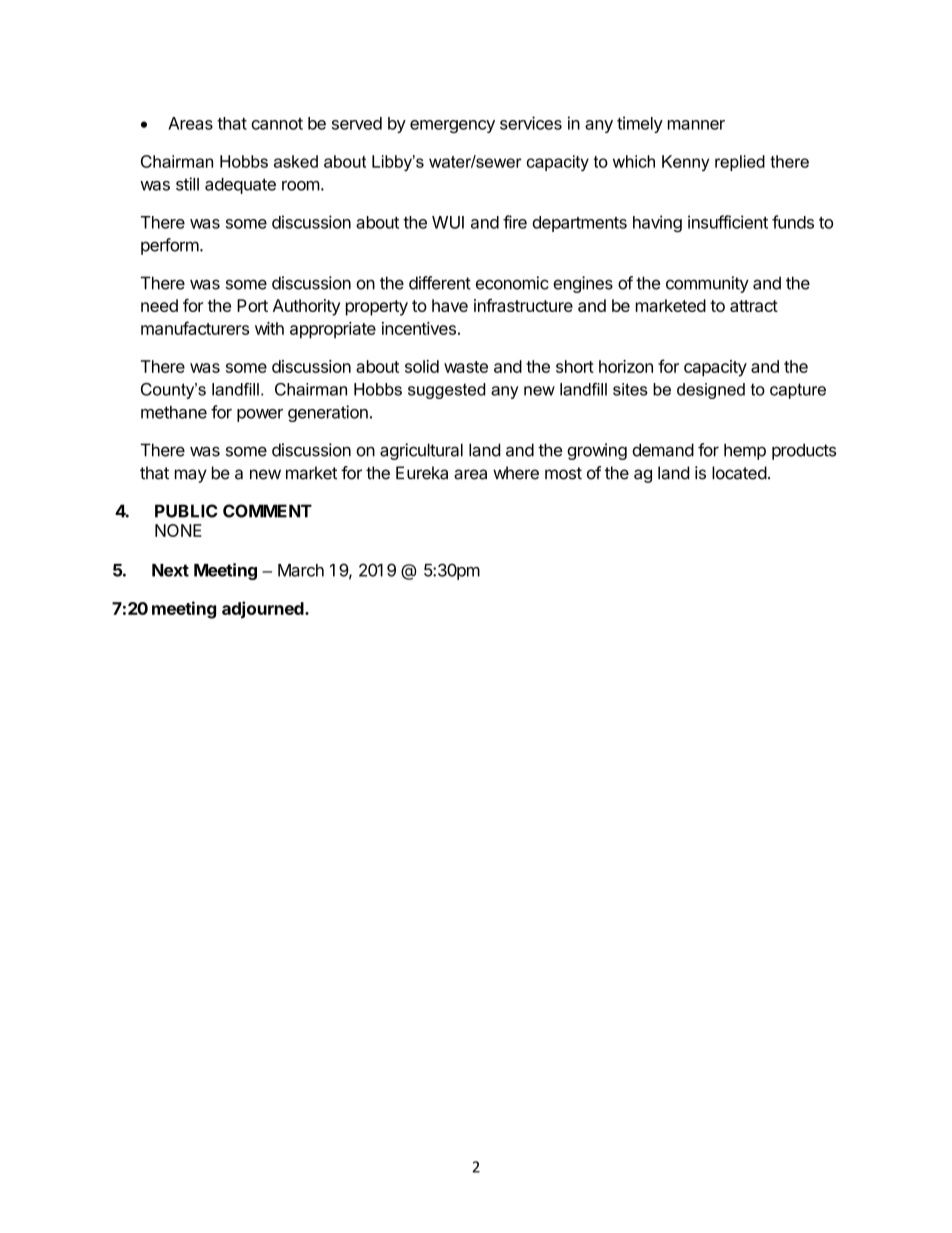 The height and width of the document is (1233, 952). I want to click on March, so click(301, 570).
